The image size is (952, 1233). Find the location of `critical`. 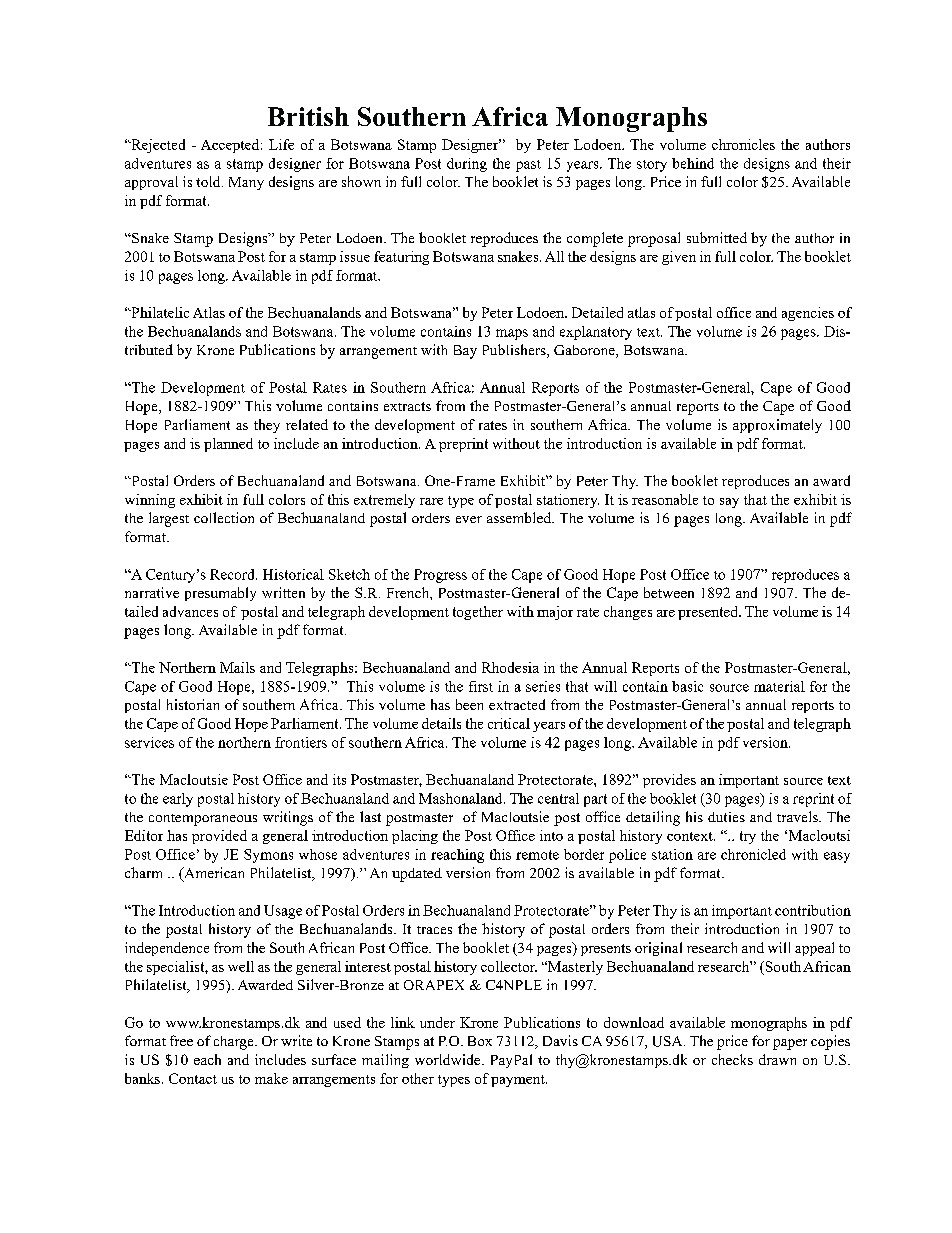

critical is located at coordinates (509, 723).
